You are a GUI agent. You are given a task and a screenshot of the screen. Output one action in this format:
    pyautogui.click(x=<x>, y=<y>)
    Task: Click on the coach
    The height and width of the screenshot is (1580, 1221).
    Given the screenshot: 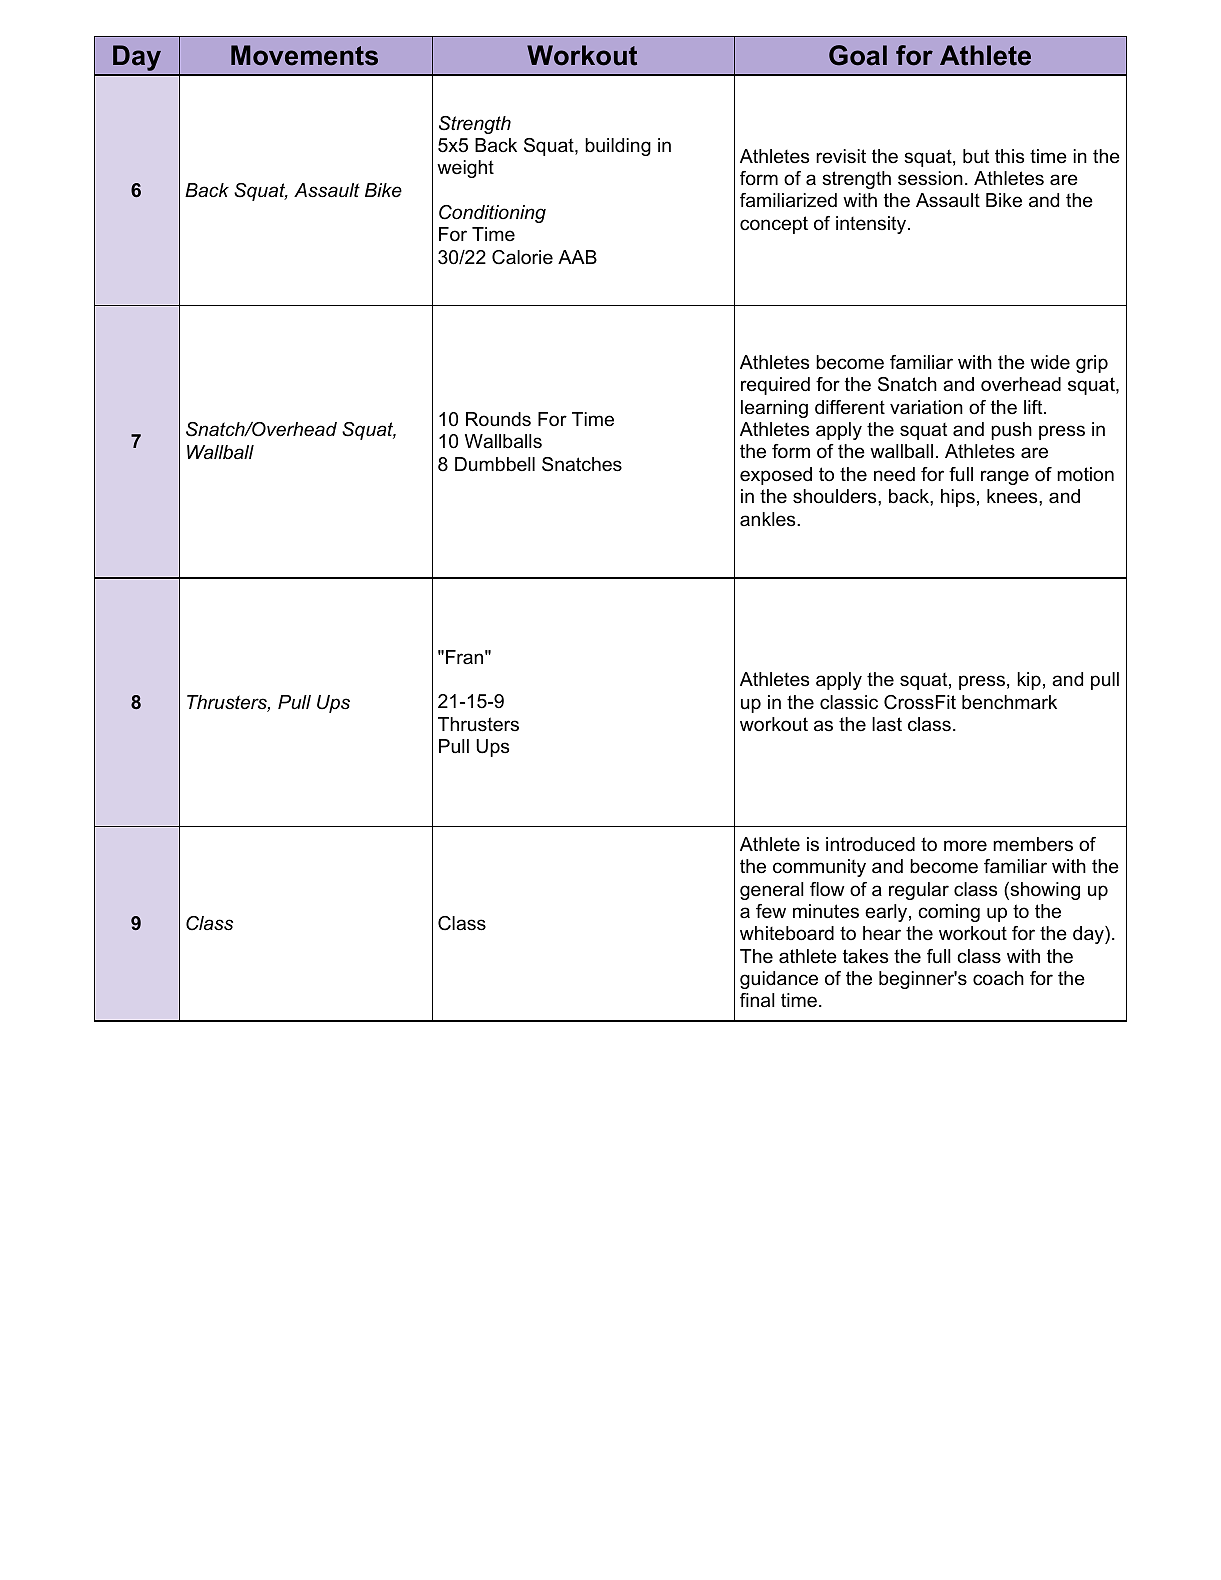 What is the action you would take?
    pyautogui.click(x=998, y=978)
